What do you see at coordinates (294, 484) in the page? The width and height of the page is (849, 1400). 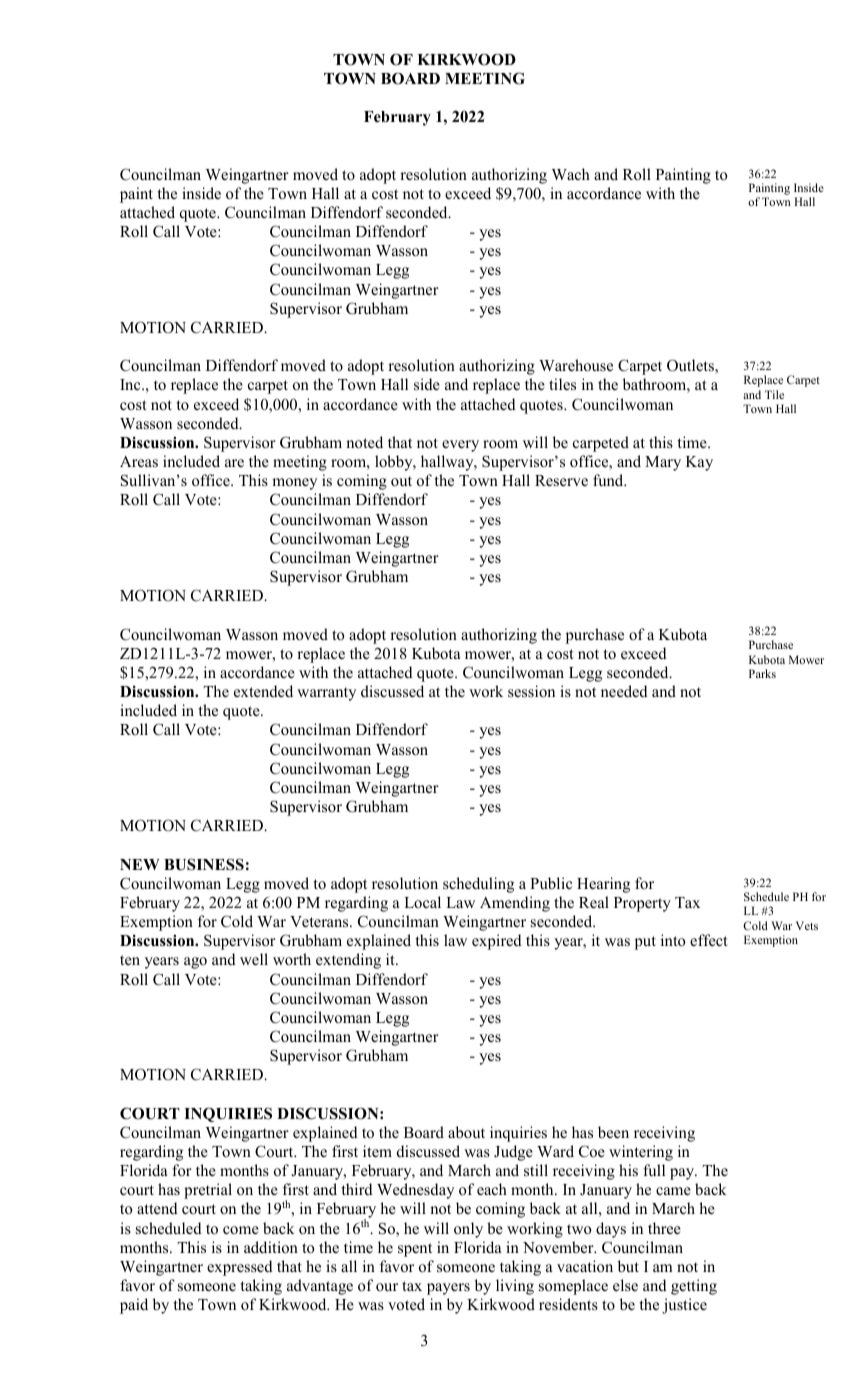 I see `money` at bounding box center [294, 484].
